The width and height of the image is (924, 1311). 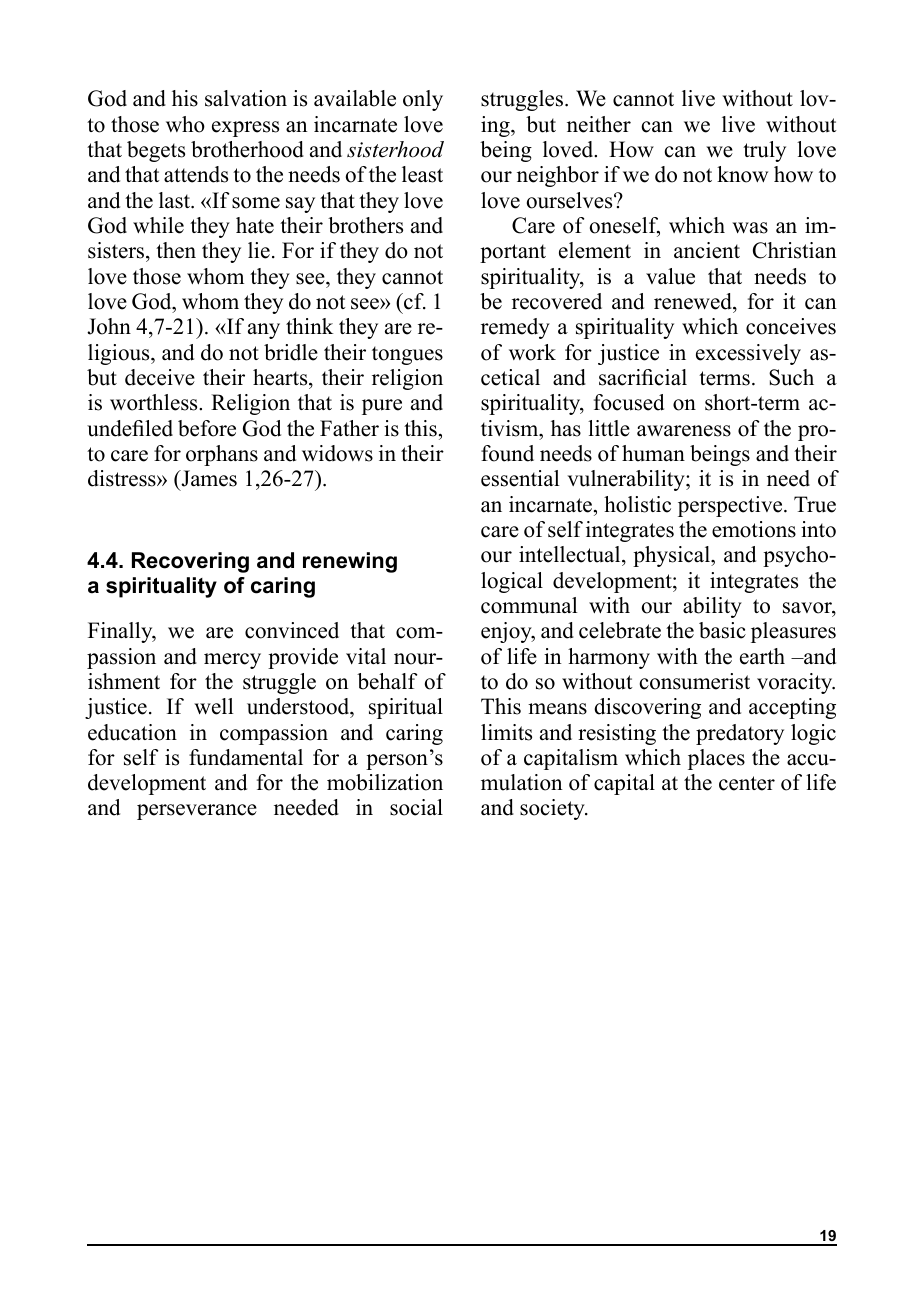 What do you see at coordinates (222, 455) in the image?
I see `orphans` at bounding box center [222, 455].
